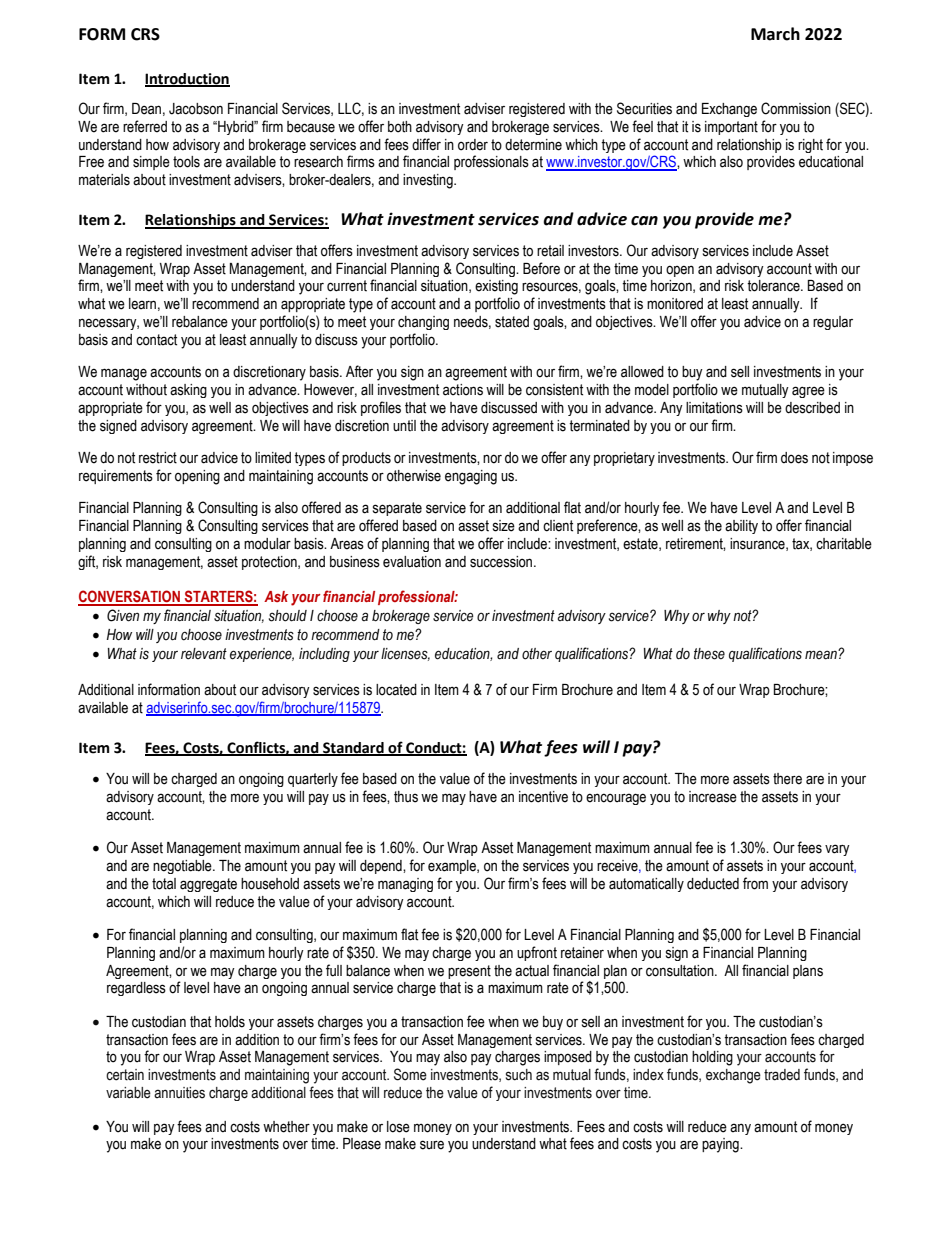 The image size is (952, 1233). What do you see at coordinates (755, 883) in the screenshot?
I see `from` at bounding box center [755, 883].
